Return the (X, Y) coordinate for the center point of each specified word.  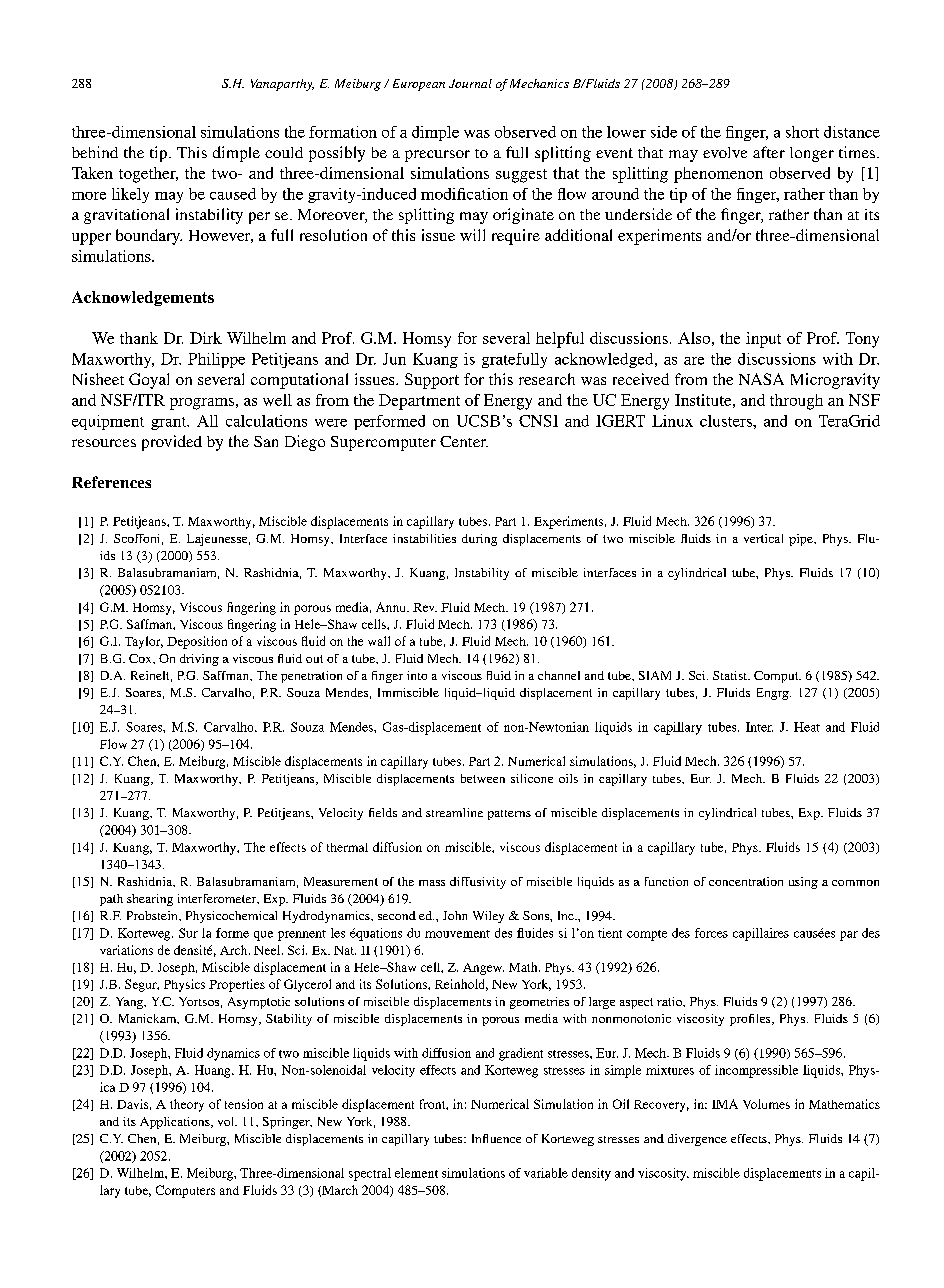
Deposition (197, 642)
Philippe (216, 360)
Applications (176, 1123)
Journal (470, 83)
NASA (761, 379)
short (802, 132)
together (148, 175)
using (803, 883)
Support (432, 381)
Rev (425, 607)
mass (432, 883)
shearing (150, 900)
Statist (731, 675)
